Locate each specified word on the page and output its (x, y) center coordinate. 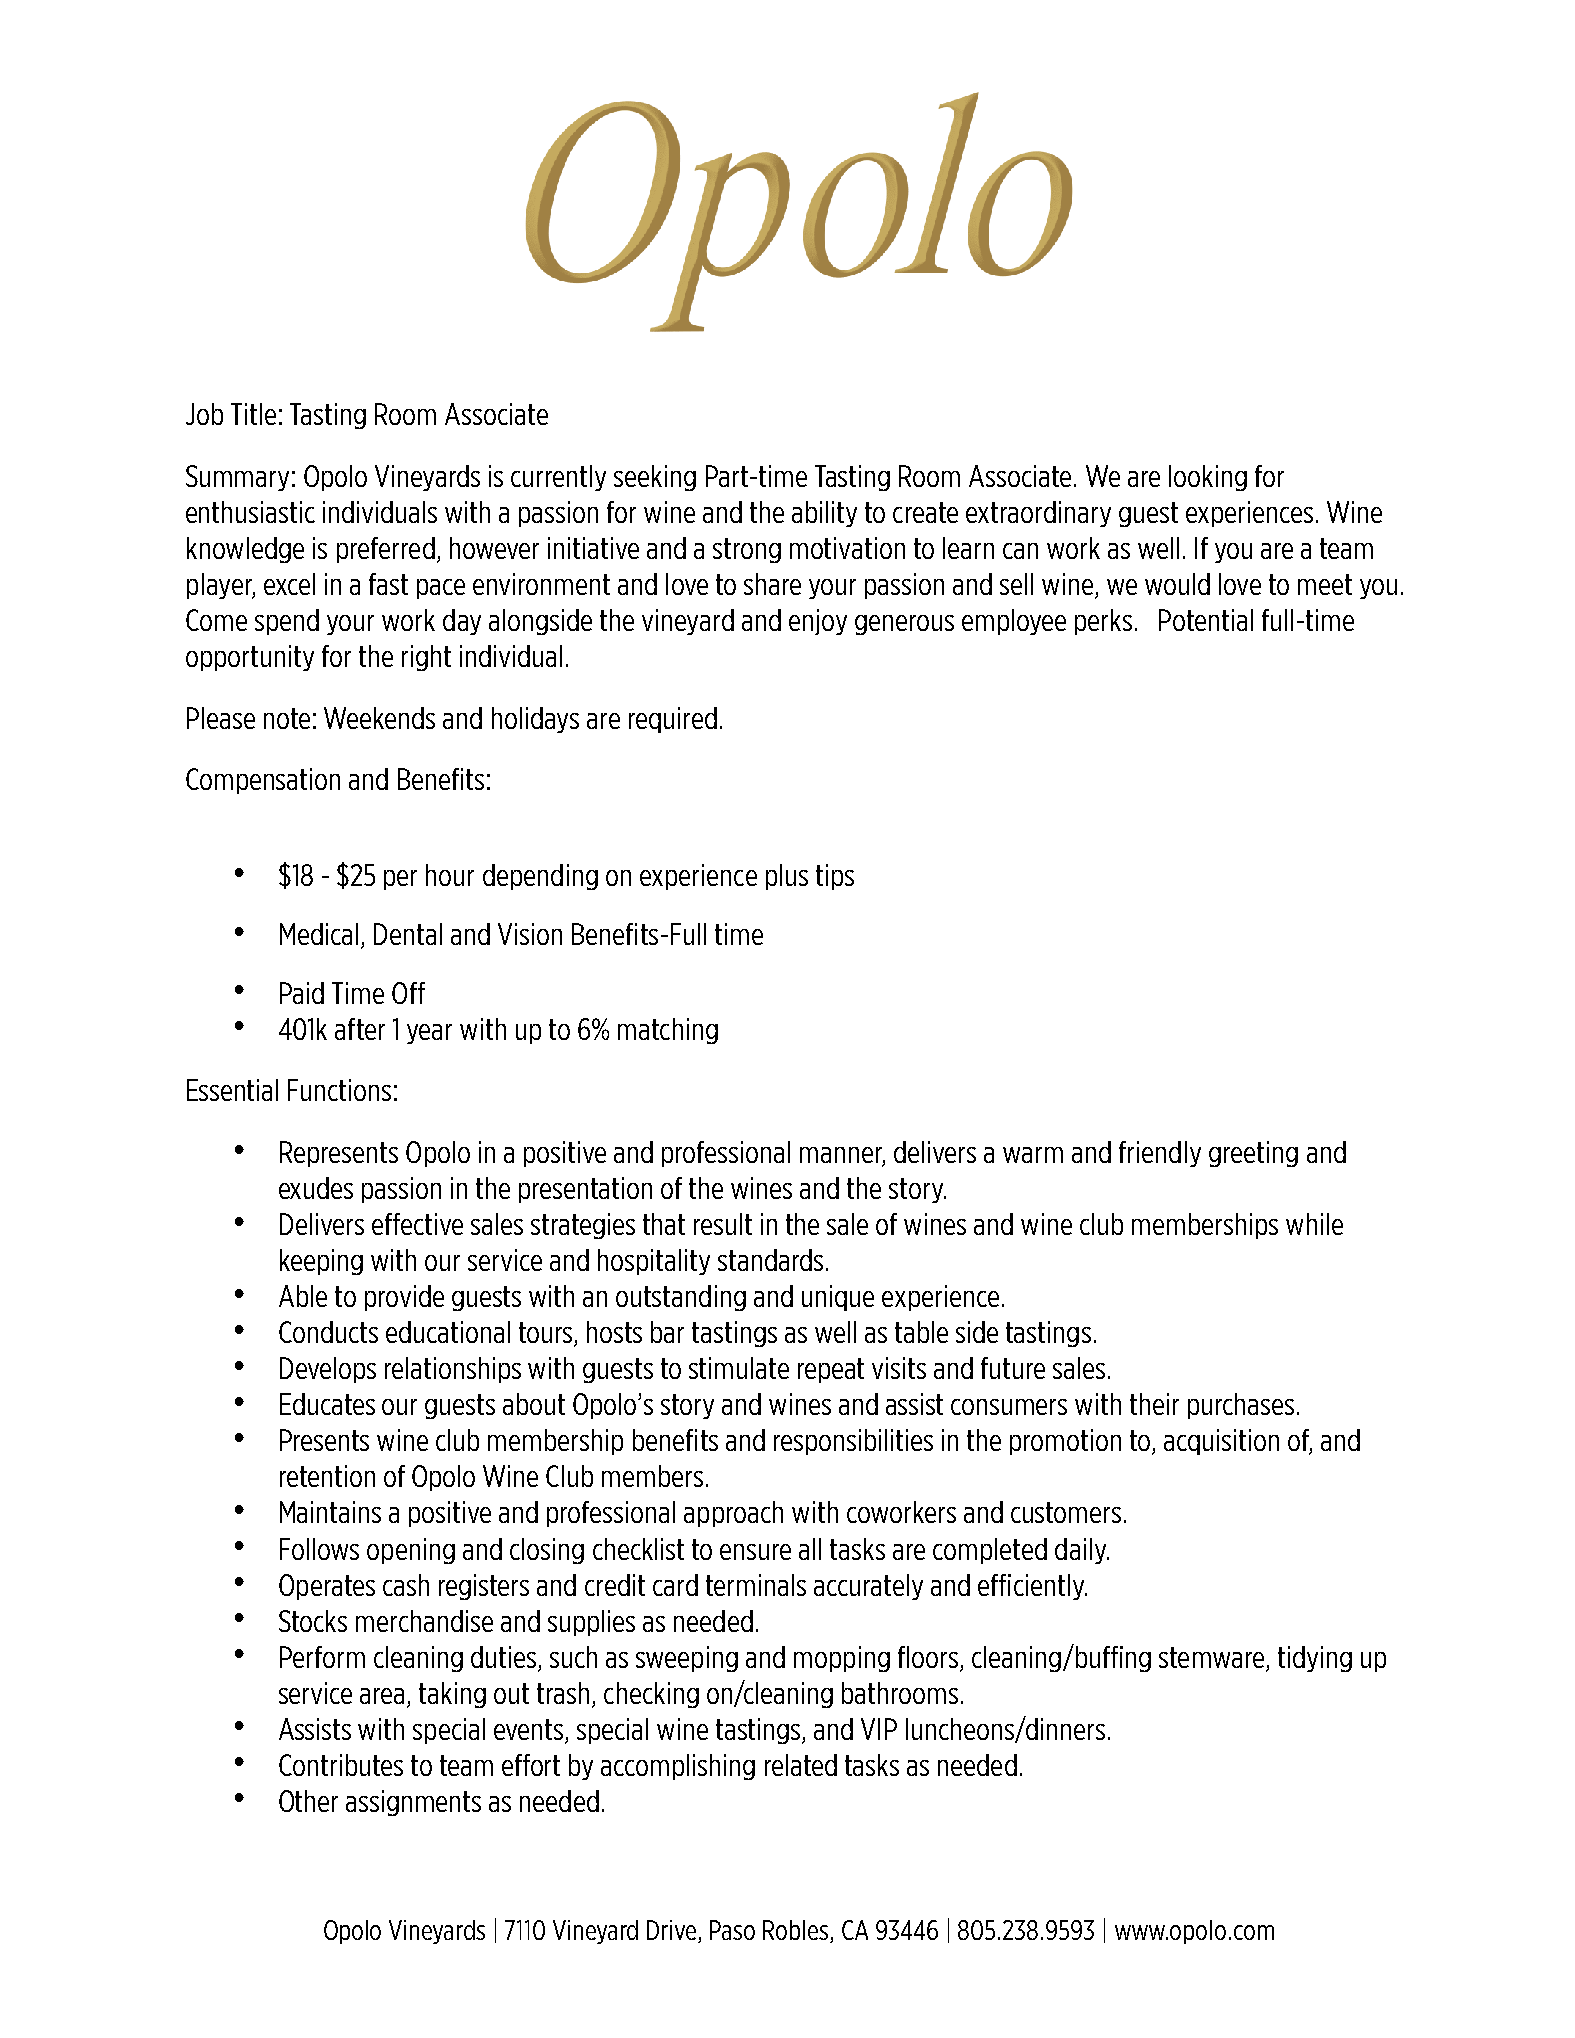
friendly (1160, 1154)
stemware (1211, 1657)
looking (1208, 478)
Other (308, 1801)
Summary (237, 478)
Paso (732, 1930)
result (723, 1224)
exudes (316, 1188)
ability (824, 514)
